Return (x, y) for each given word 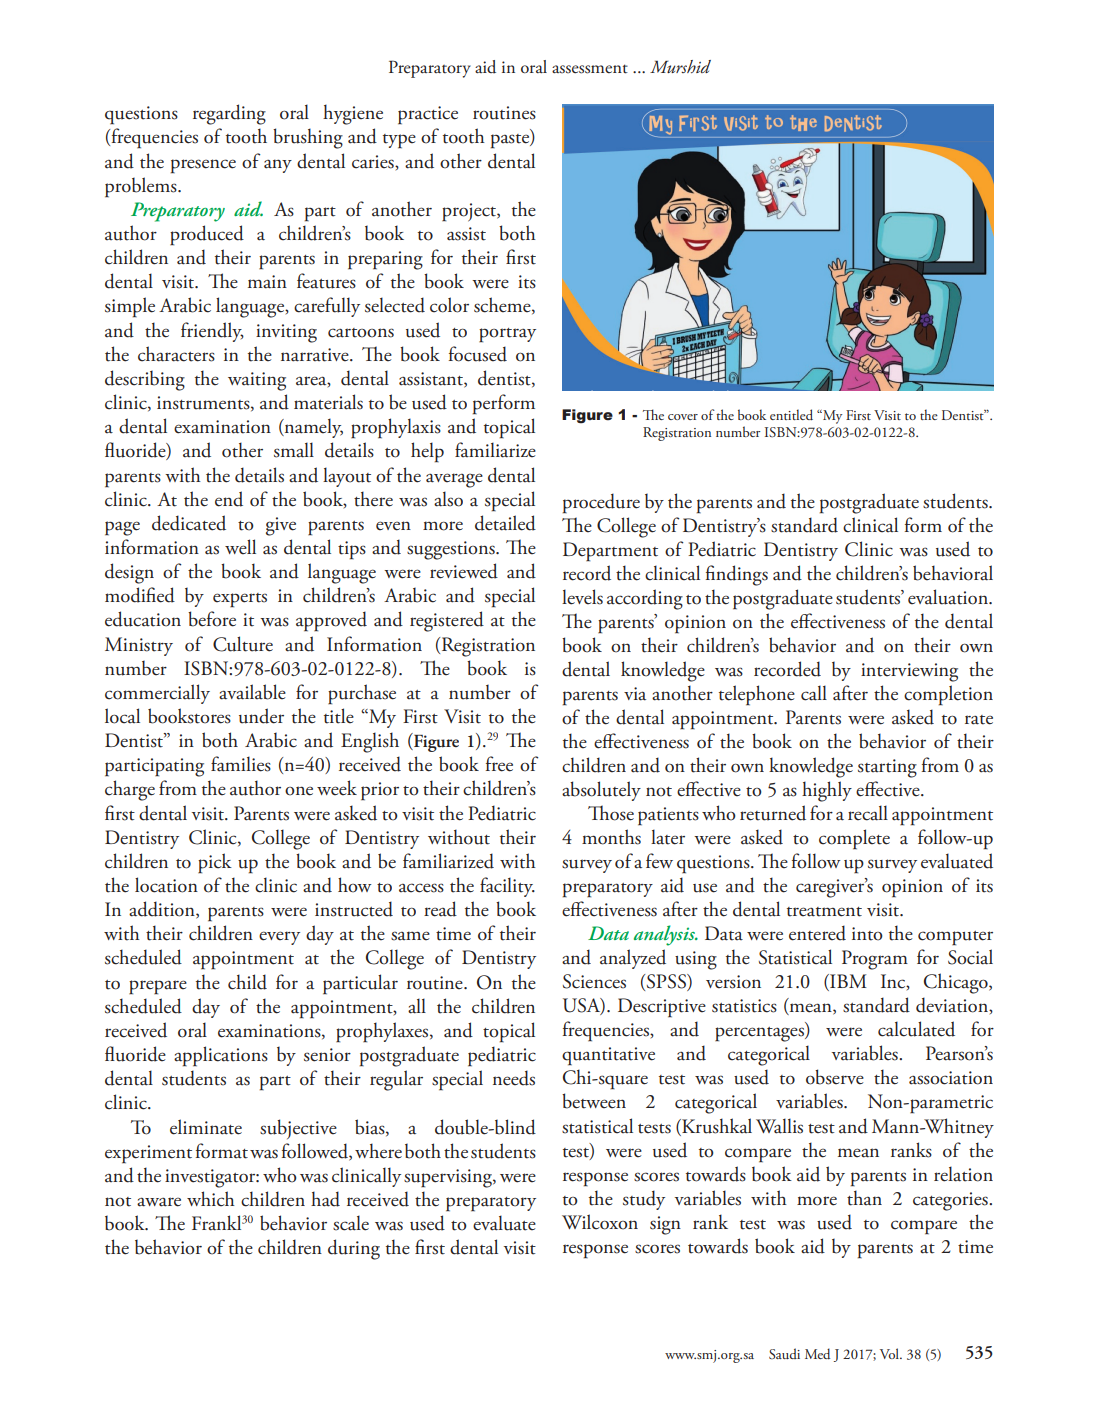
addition (163, 910)
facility (507, 887)
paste (511, 140)
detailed (505, 523)
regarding (229, 114)
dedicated (189, 523)
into (867, 934)
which (211, 1199)
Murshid (680, 66)
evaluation (949, 597)
